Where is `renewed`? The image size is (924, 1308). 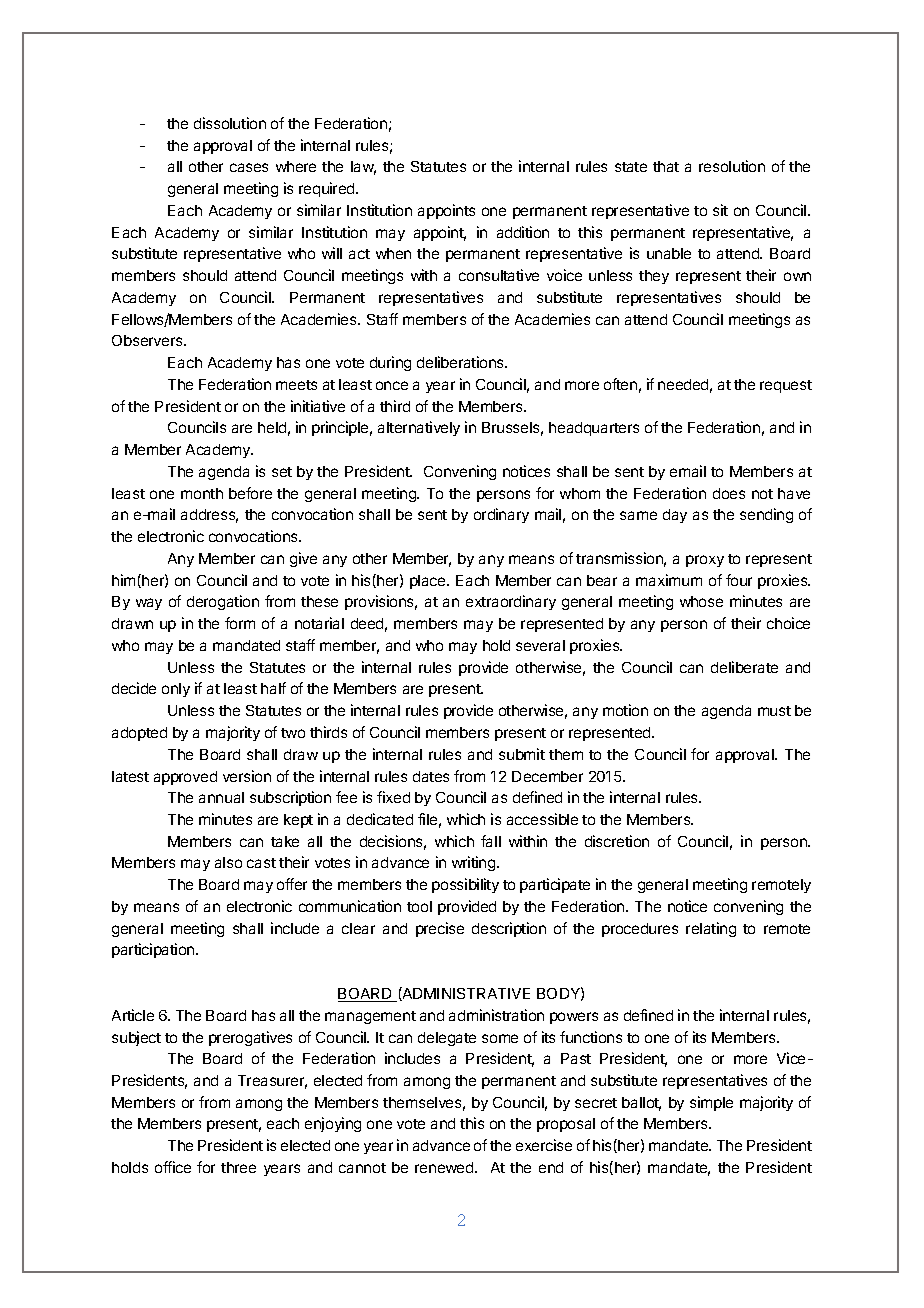 renewed is located at coordinates (445, 1167).
